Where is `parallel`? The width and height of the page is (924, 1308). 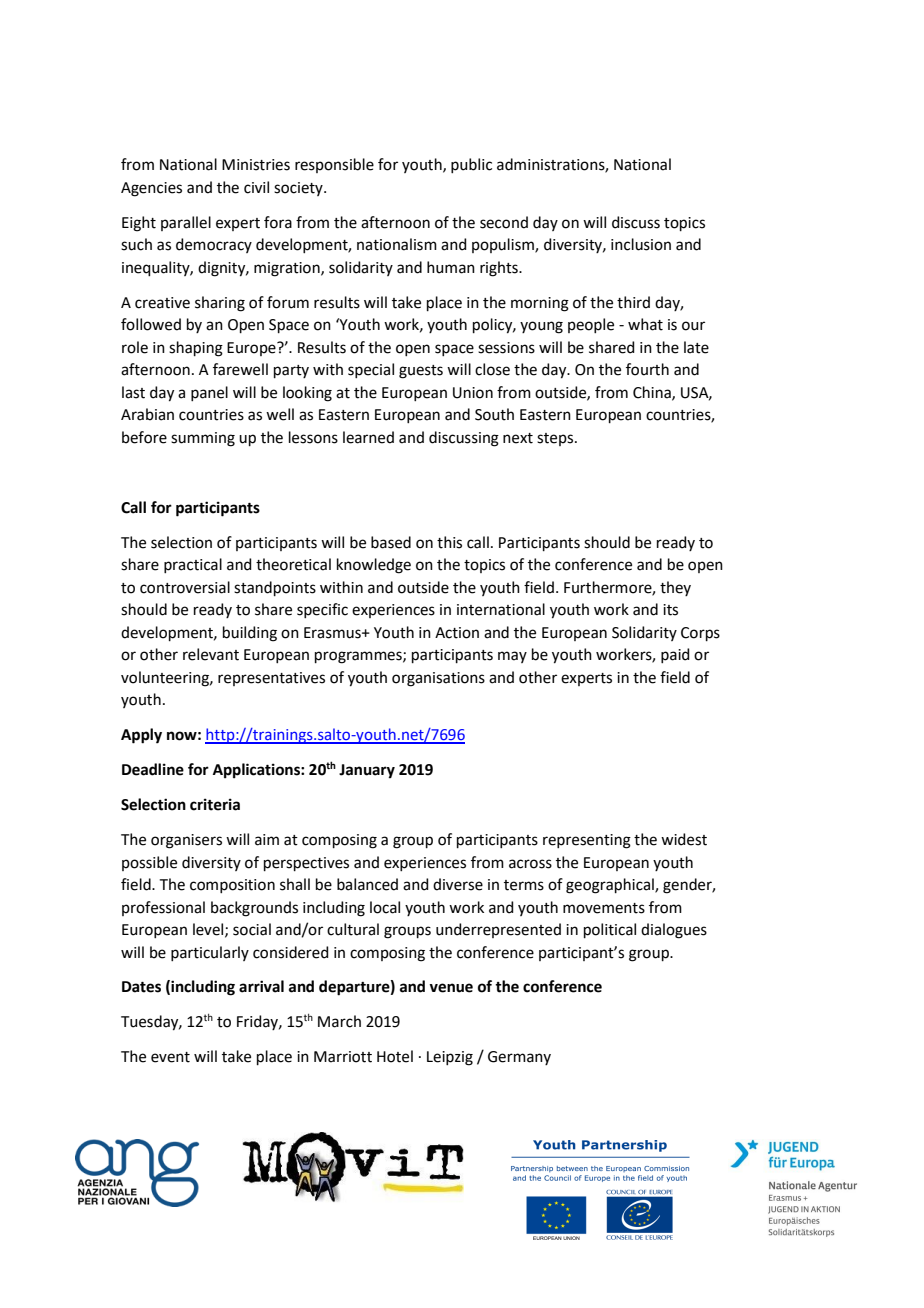 parallel is located at coordinates (186, 223).
